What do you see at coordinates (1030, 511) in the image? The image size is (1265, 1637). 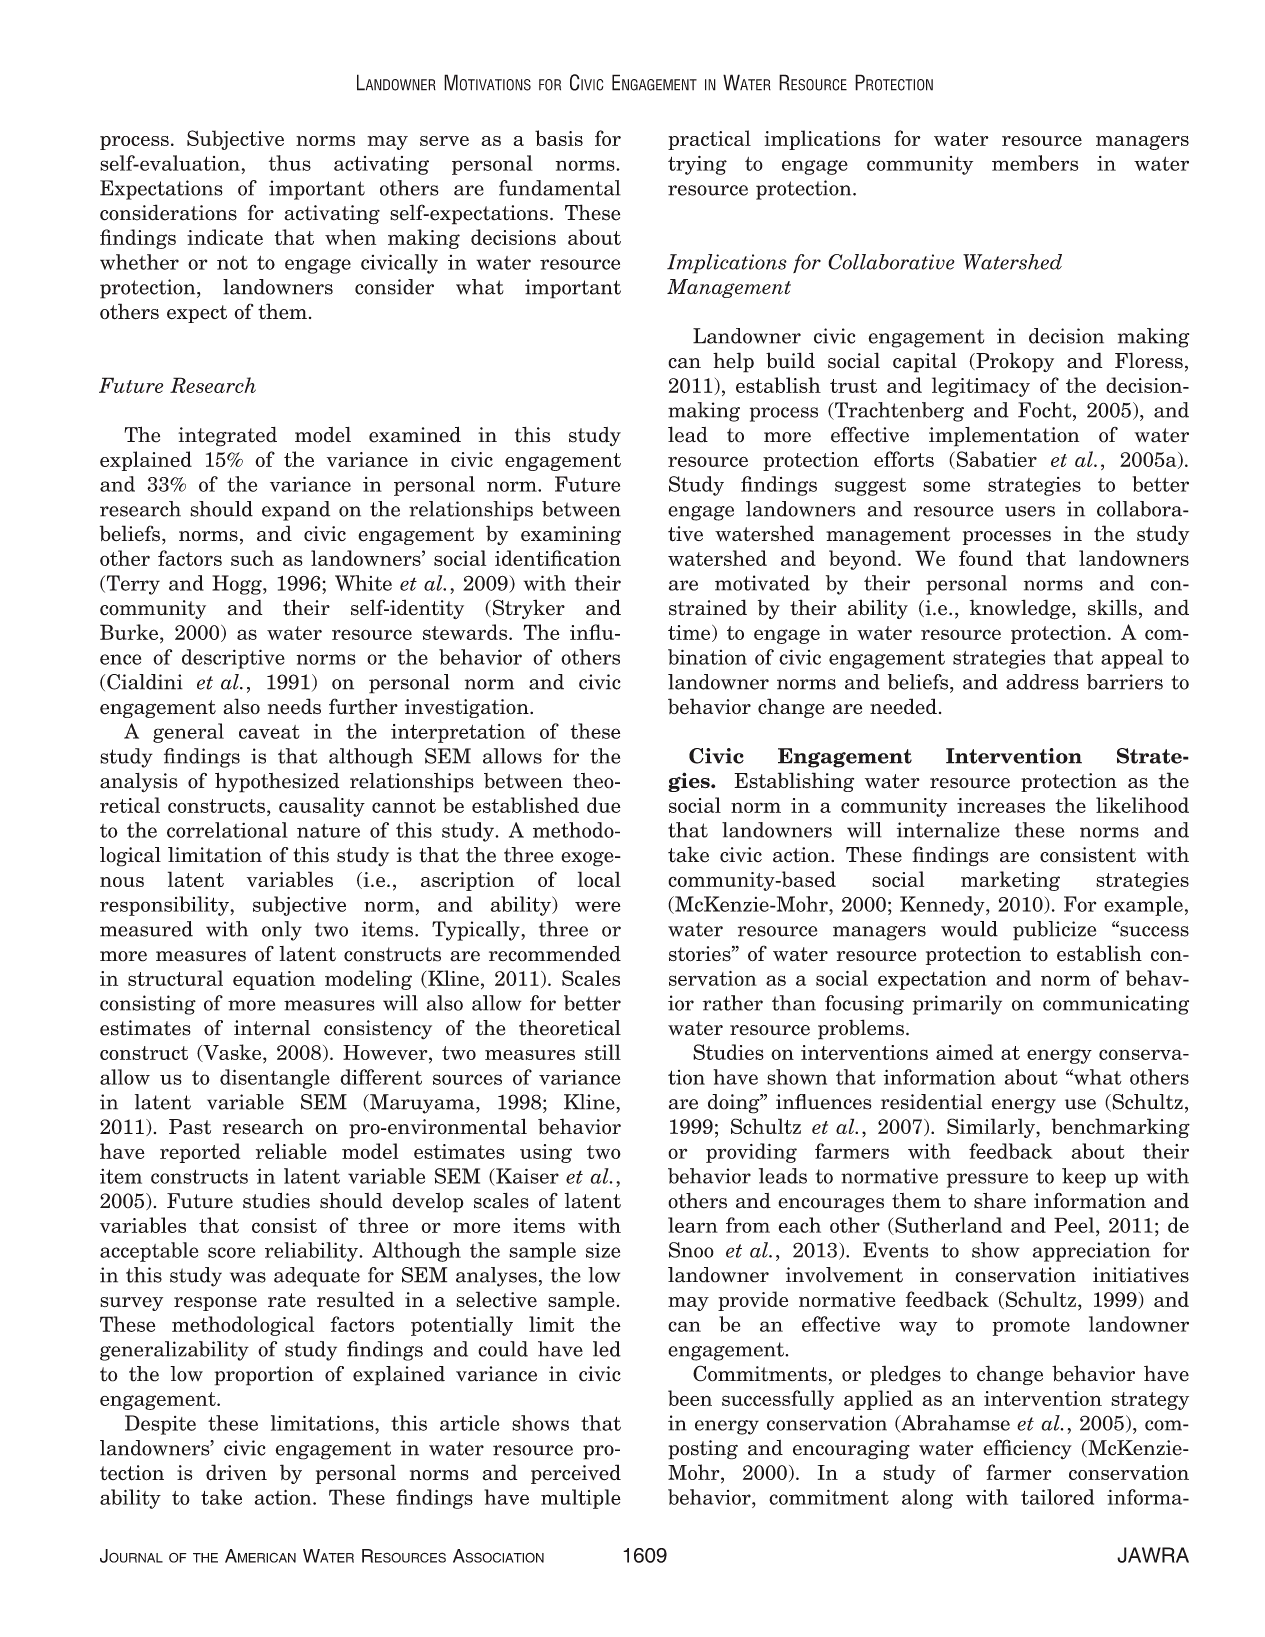 I see `users` at bounding box center [1030, 511].
